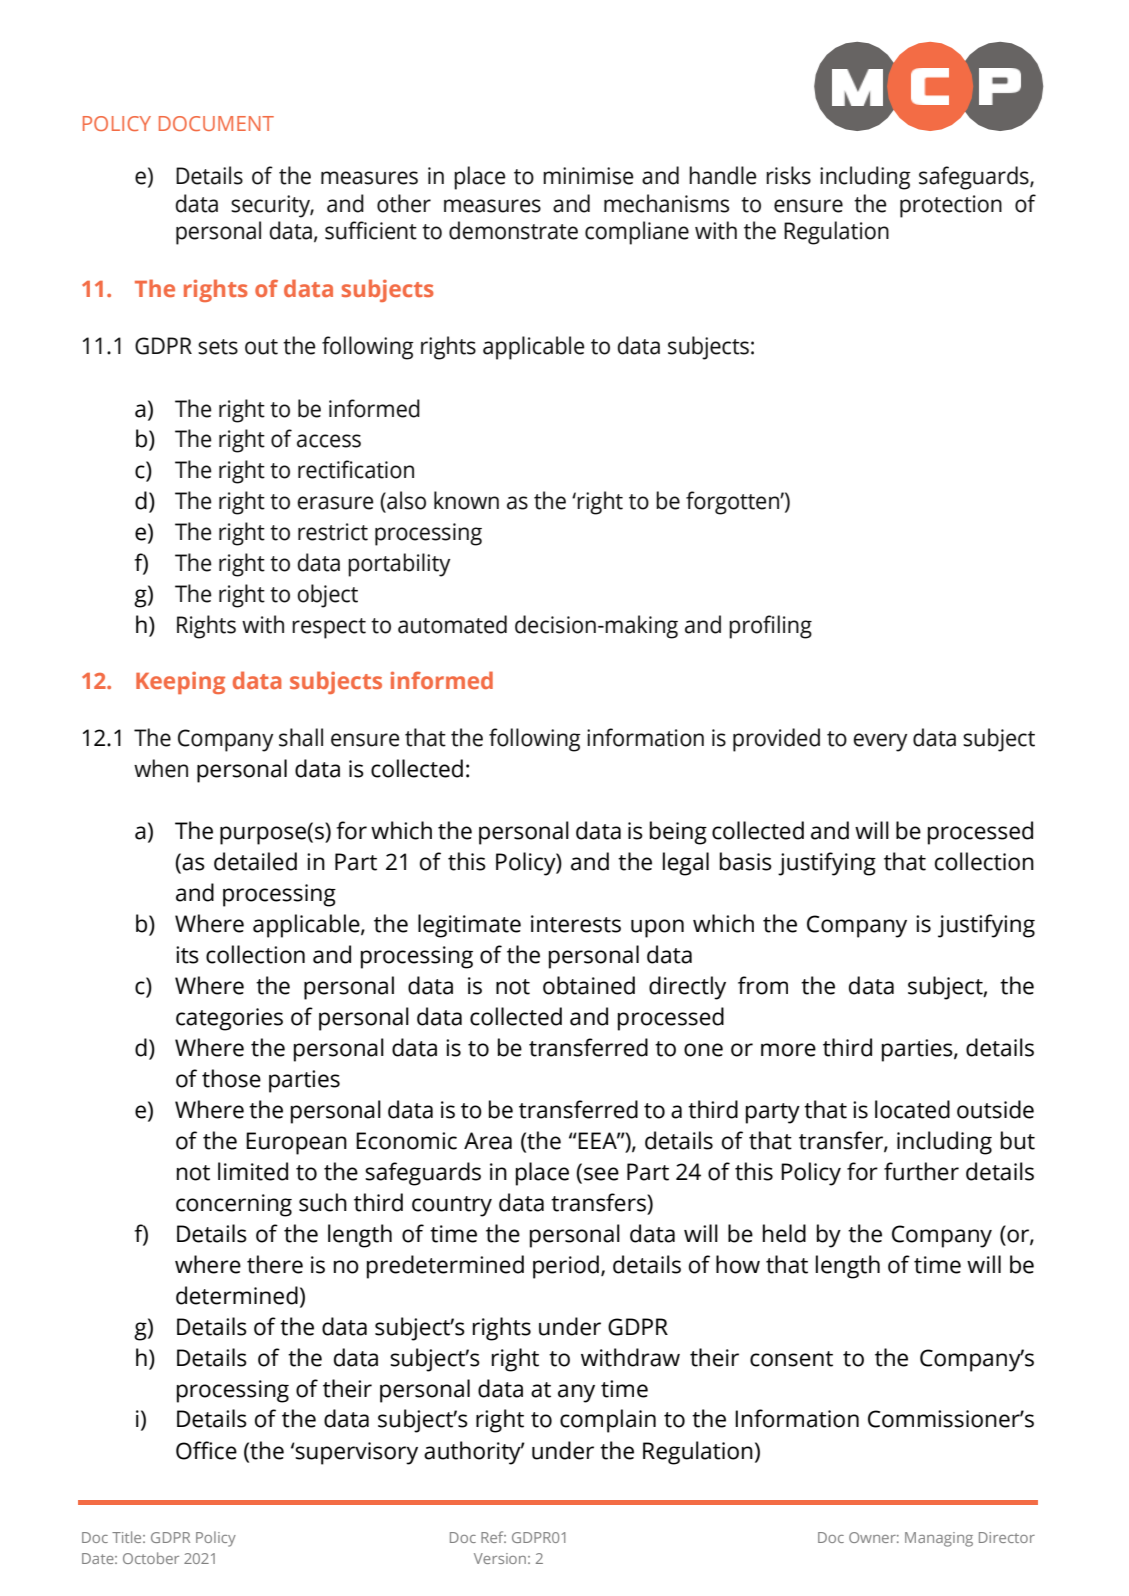 The image size is (1129, 1596). Describe the element at coordinates (770, 627) in the screenshot. I see `profiling` at that location.
